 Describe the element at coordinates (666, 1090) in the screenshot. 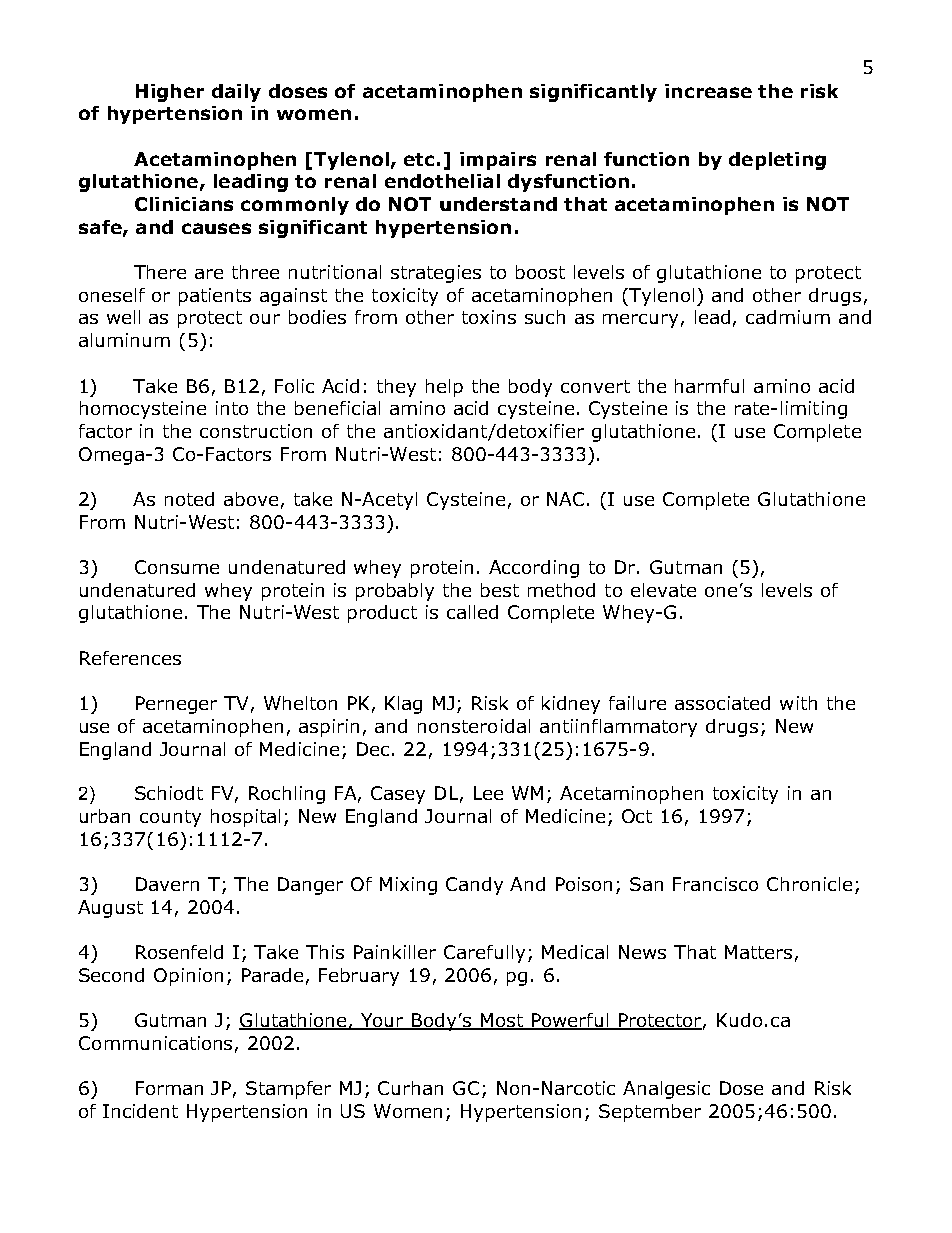

I see `Analgesic` at that location.
